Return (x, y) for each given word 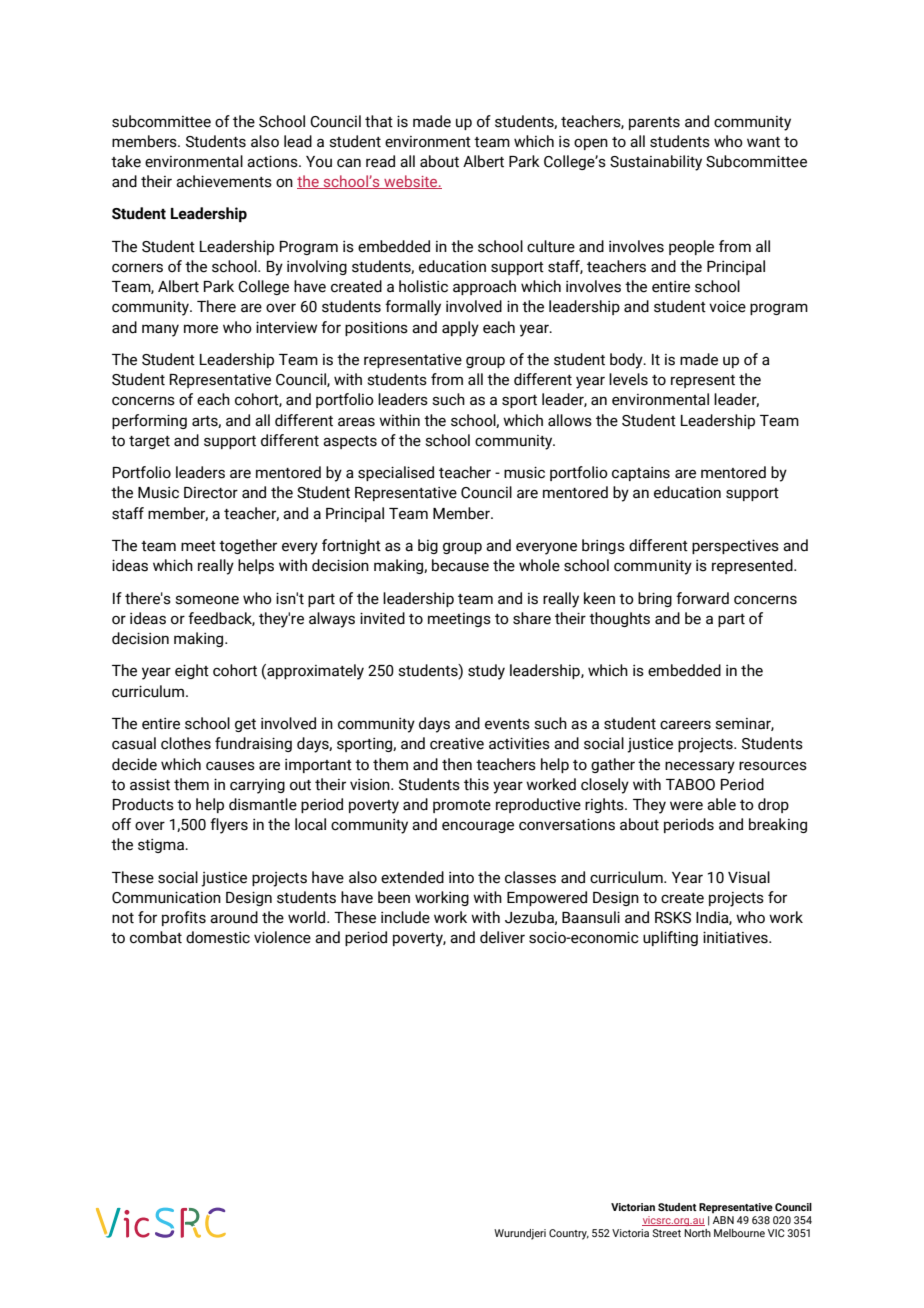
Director (211, 493)
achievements (224, 181)
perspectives (735, 546)
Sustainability (656, 163)
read (380, 161)
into (461, 878)
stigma (162, 846)
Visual (749, 877)
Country (569, 1234)
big (428, 546)
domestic (218, 937)
